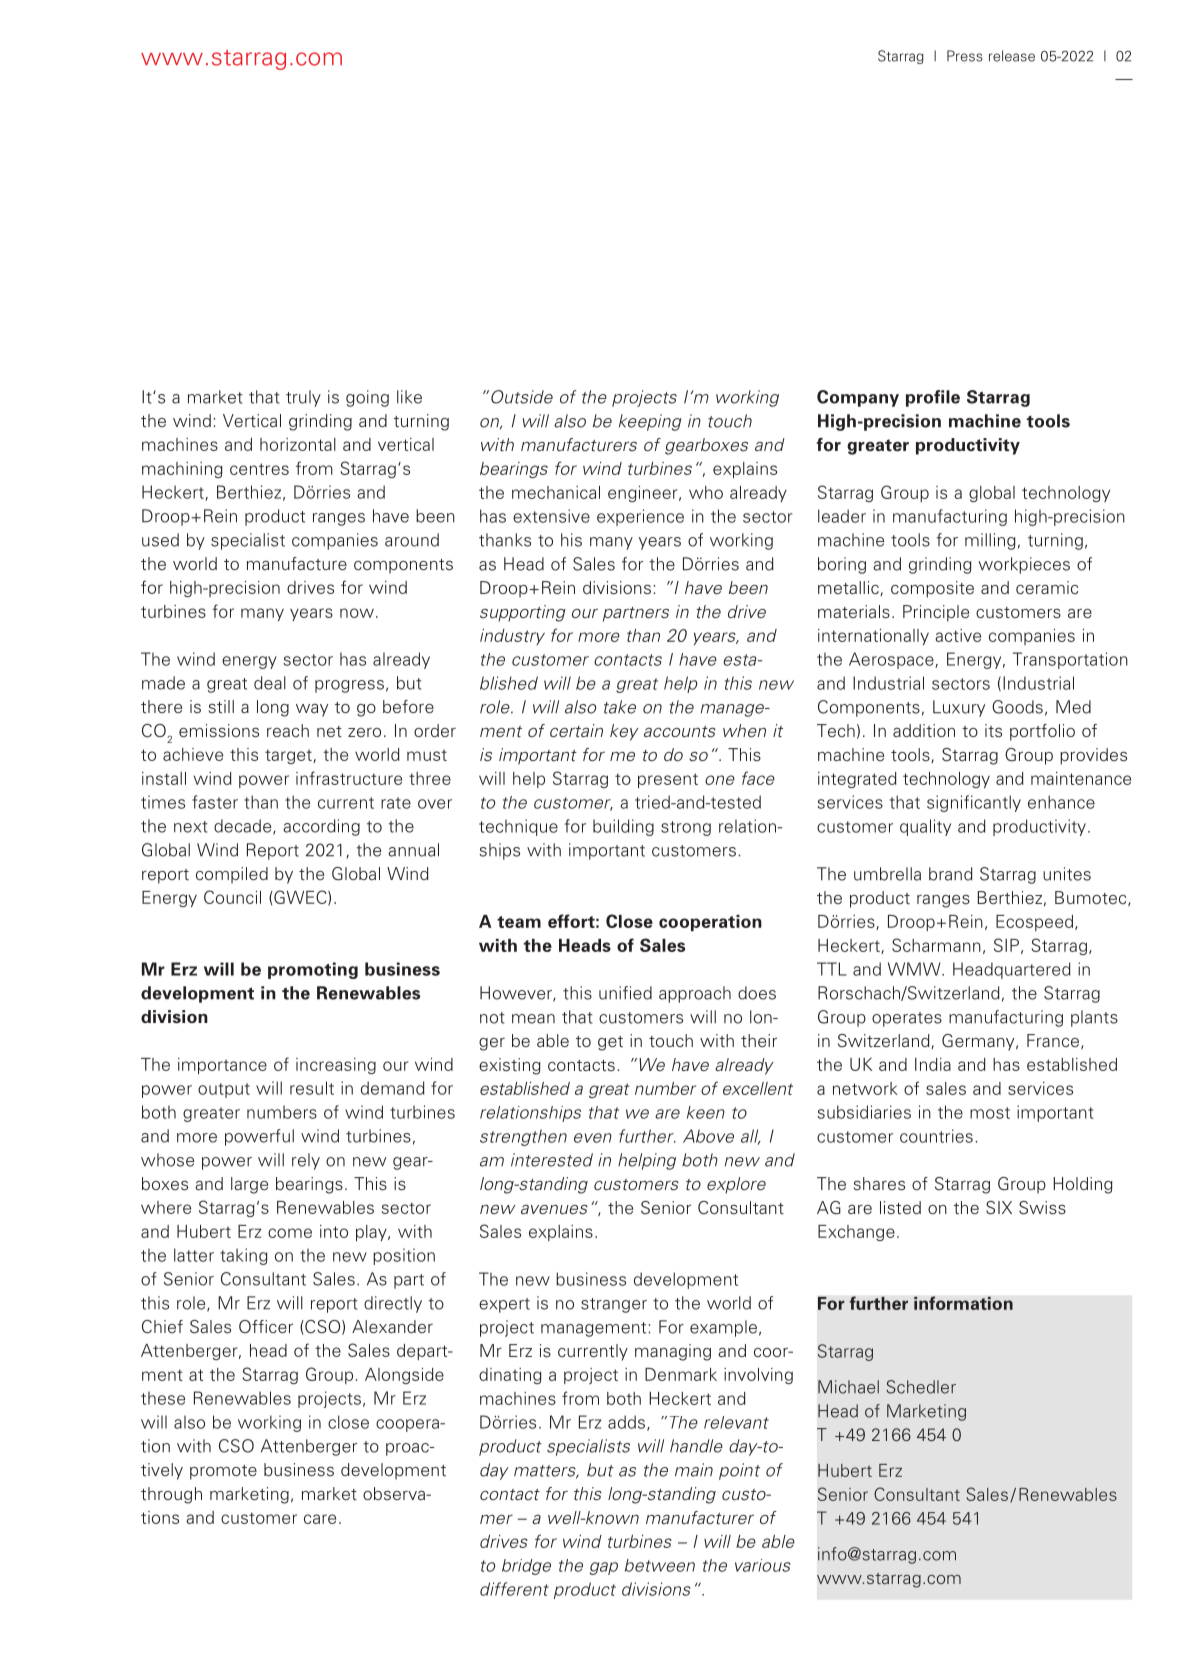 The width and height of the screenshot is (1183, 1673). What do you see at coordinates (974, 803) in the screenshot?
I see `significantly` at bounding box center [974, 803].
